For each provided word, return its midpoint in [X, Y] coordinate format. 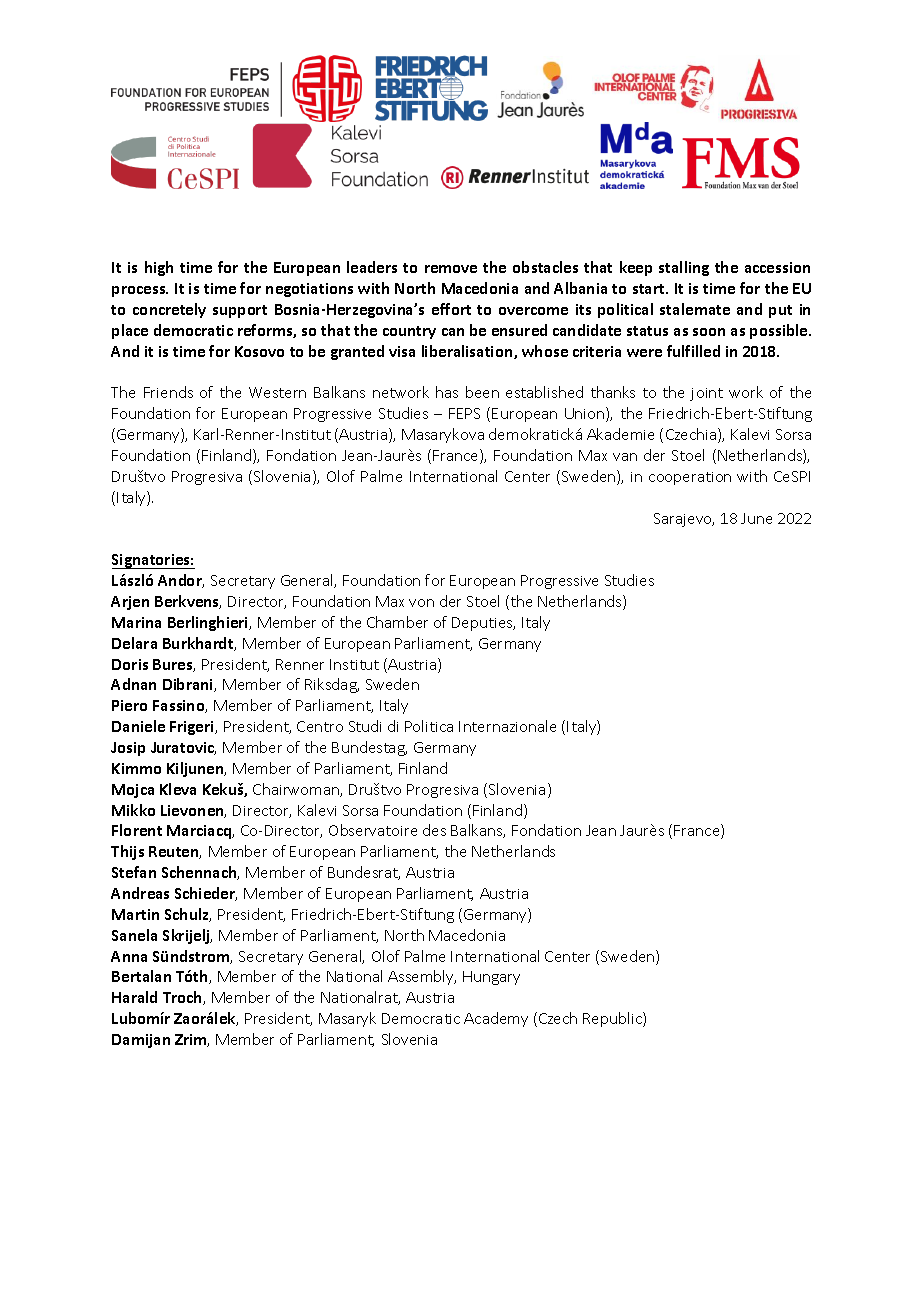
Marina [136, 622]
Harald [134, 997]
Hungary [491, 978]
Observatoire [373, 830]
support [240, 311]
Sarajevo [684, 520]
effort [451, 309]
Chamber [397, 622]
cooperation [690, 478]
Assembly [422, 977]
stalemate [695, 309]
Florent [137, 830]
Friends [168, 392]
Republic [613, 1019]
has [447, 392]
